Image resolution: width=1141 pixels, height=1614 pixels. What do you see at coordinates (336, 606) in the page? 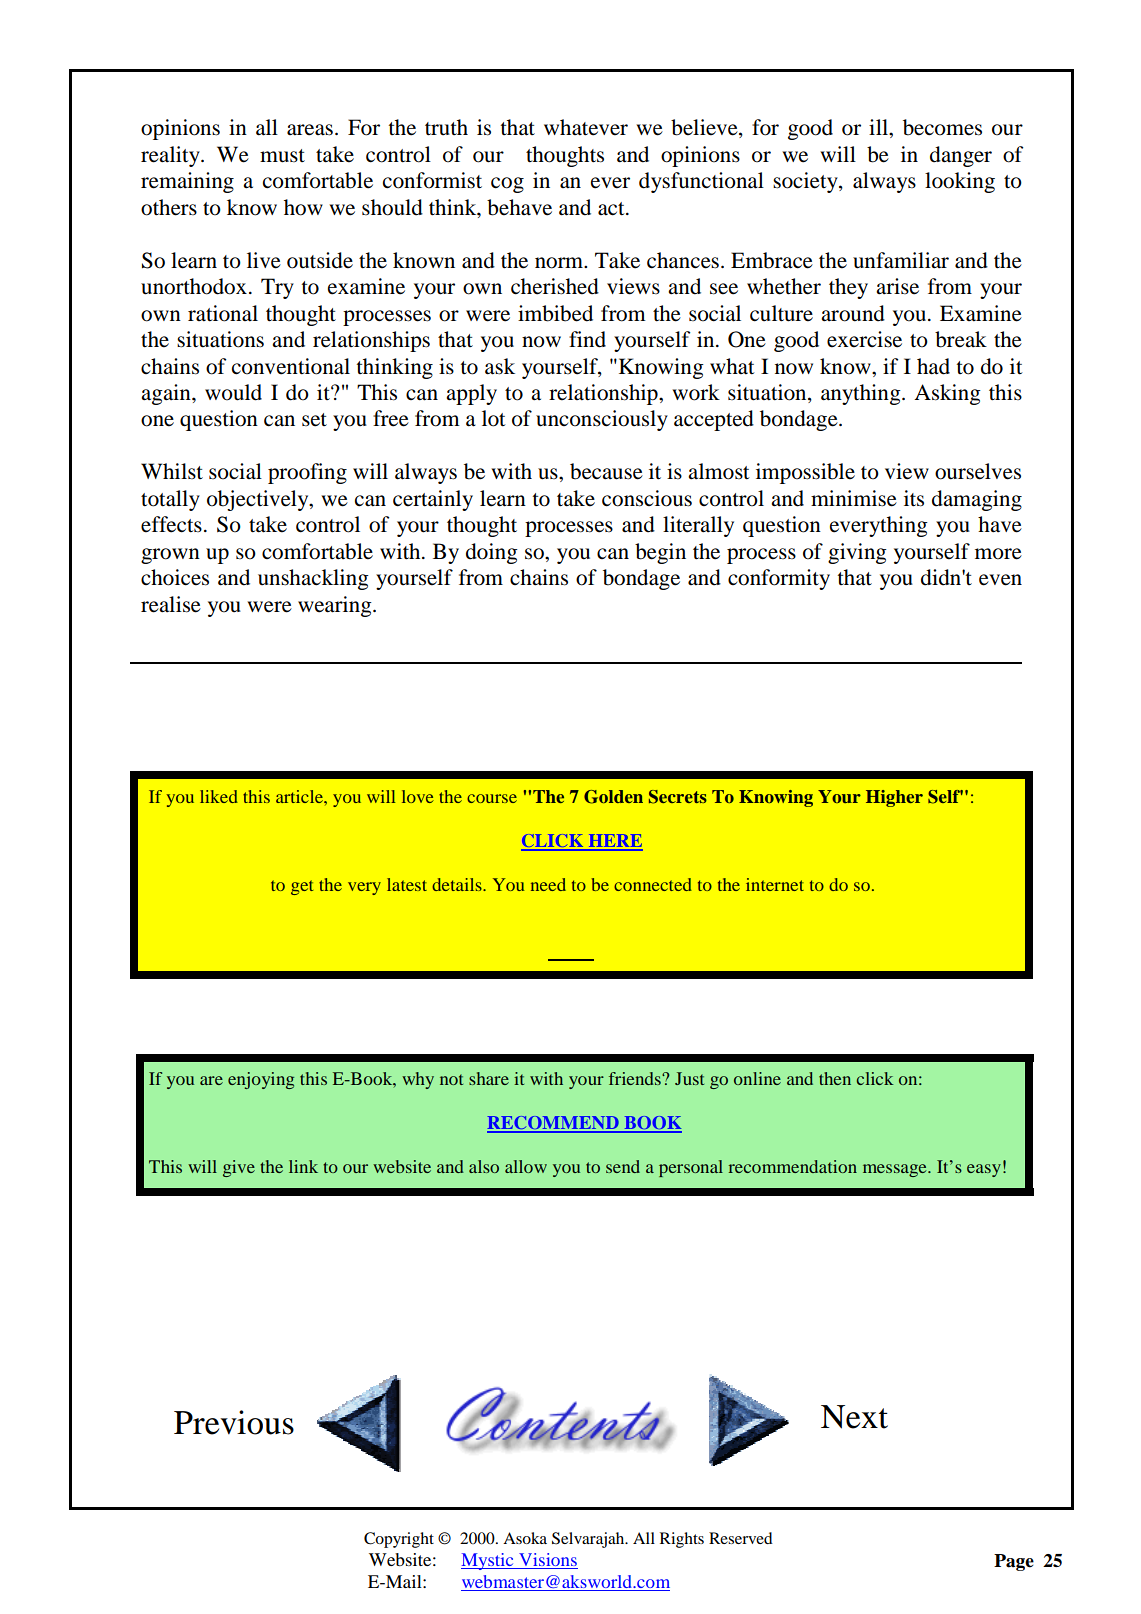
I see `wearing` at bounding box center [336, 606].
